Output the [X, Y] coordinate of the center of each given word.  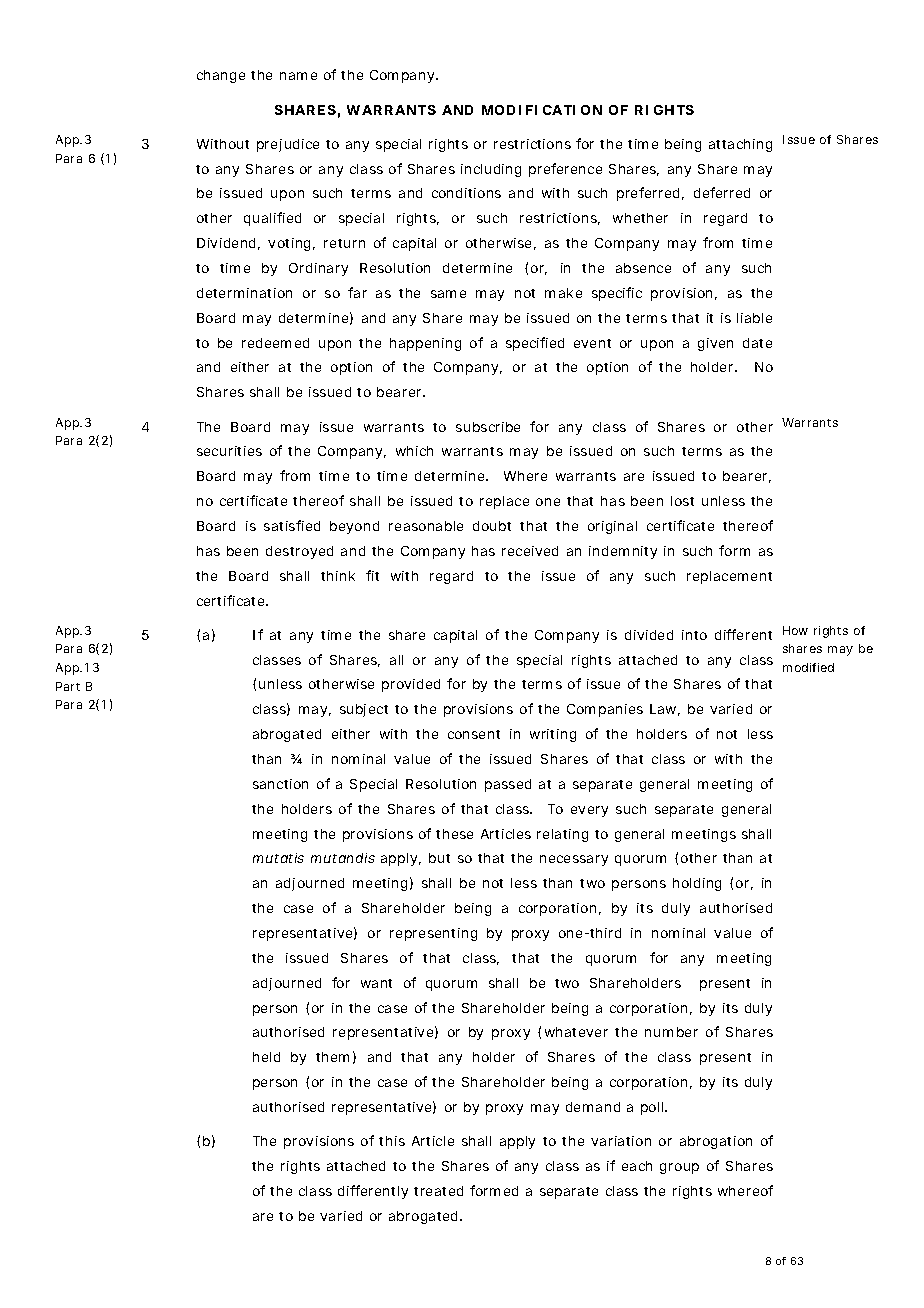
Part [68, 686]
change [221, 76]
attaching [740, 145]
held [266, 1057]
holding [697, 884]
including [491, 170]
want [376, 983]
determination [244, 293]
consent [474, 734]
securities [229, 451]
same [448, 294]
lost [682, 501]
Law [665, 710]
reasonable [426, 526]
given [715, 344]
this [392, 1141]
